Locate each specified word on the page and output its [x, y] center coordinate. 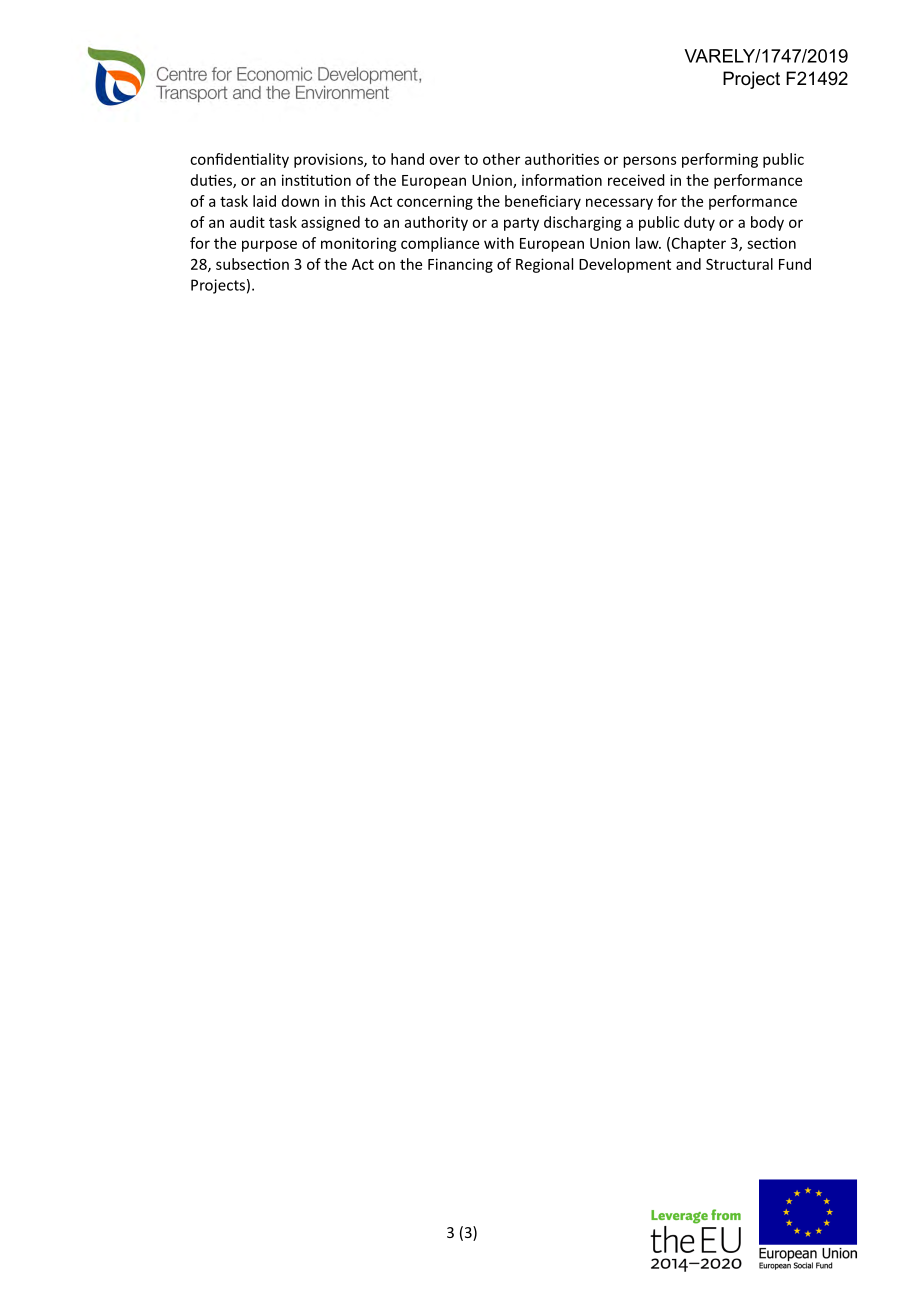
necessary [619, 204]
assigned [330, 223]
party [521, 224]
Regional [544, 265]
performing [720, 160]
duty [699, 223]
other [501, 159]
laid [264, 201]
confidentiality [239, 160]
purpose [269, 246]
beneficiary [543, 202]
